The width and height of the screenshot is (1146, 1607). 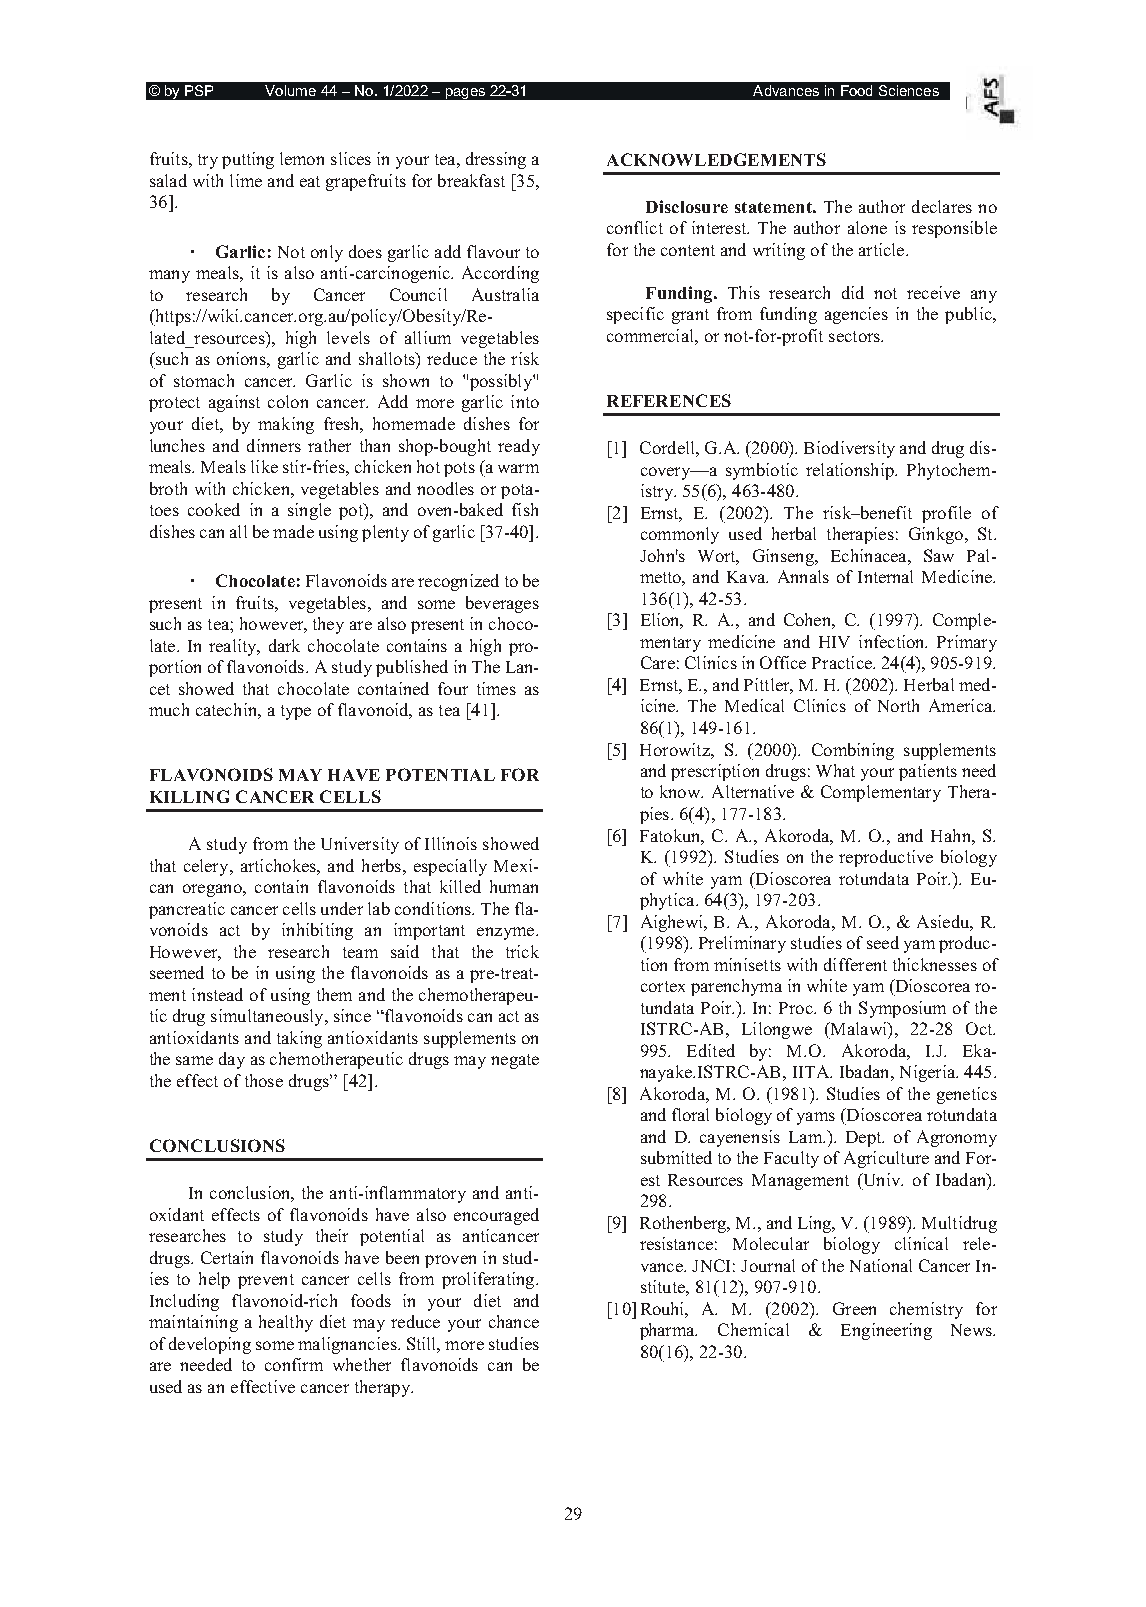 What do you see at coordinates (286, 1323) in the screenshot?
I see `healthy` at bounding box center [286, 1323].
